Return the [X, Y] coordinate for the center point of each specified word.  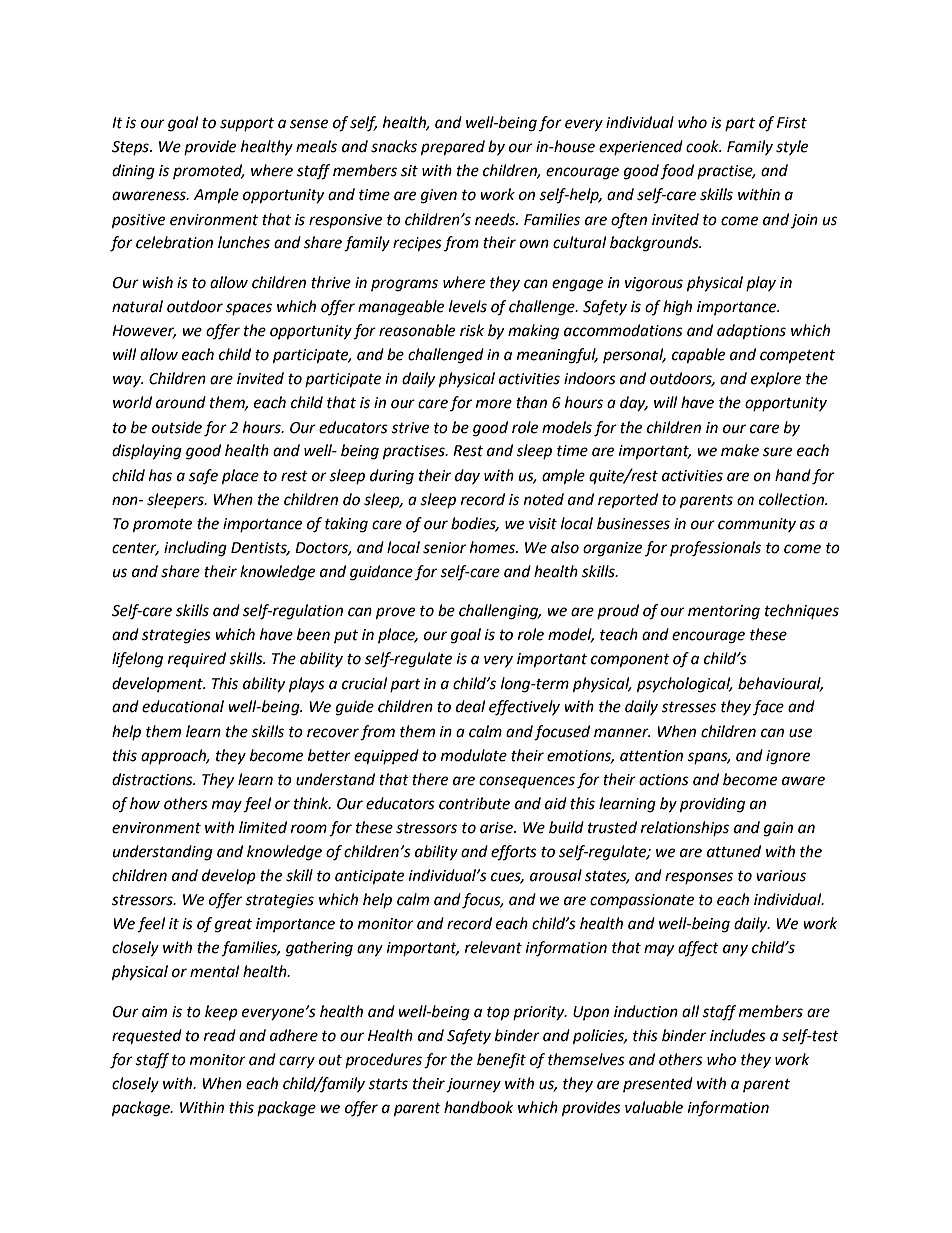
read [220, 1035]
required [197, 659]
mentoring [724, 612]
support [247, 124]
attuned [734, 851]
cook [703, 146]
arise [497, 828]
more [494, 404]
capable [698, 356]
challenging [500, 612]
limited [263, 827]
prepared [453, 148]
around [181, 402]
